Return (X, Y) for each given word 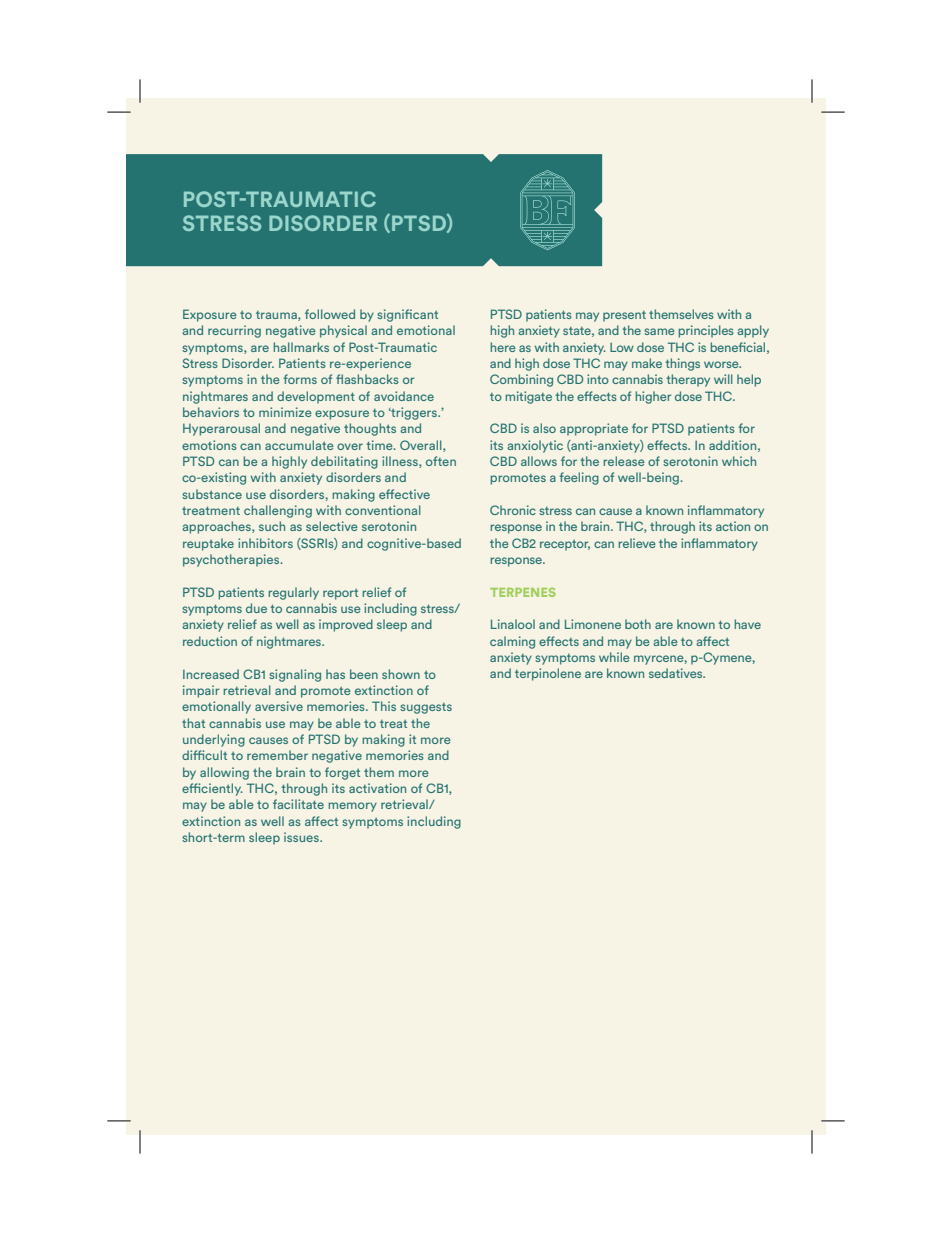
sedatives (677, 673)
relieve (637, 543)
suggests (426, 708)
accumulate (299, 445)
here (503, 347)
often (441, 461)
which (739, 461)
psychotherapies (232, 560)
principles (706, 331)
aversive (279, 706)
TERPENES (523, 592)
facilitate (298, 804)
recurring (234, 331)
